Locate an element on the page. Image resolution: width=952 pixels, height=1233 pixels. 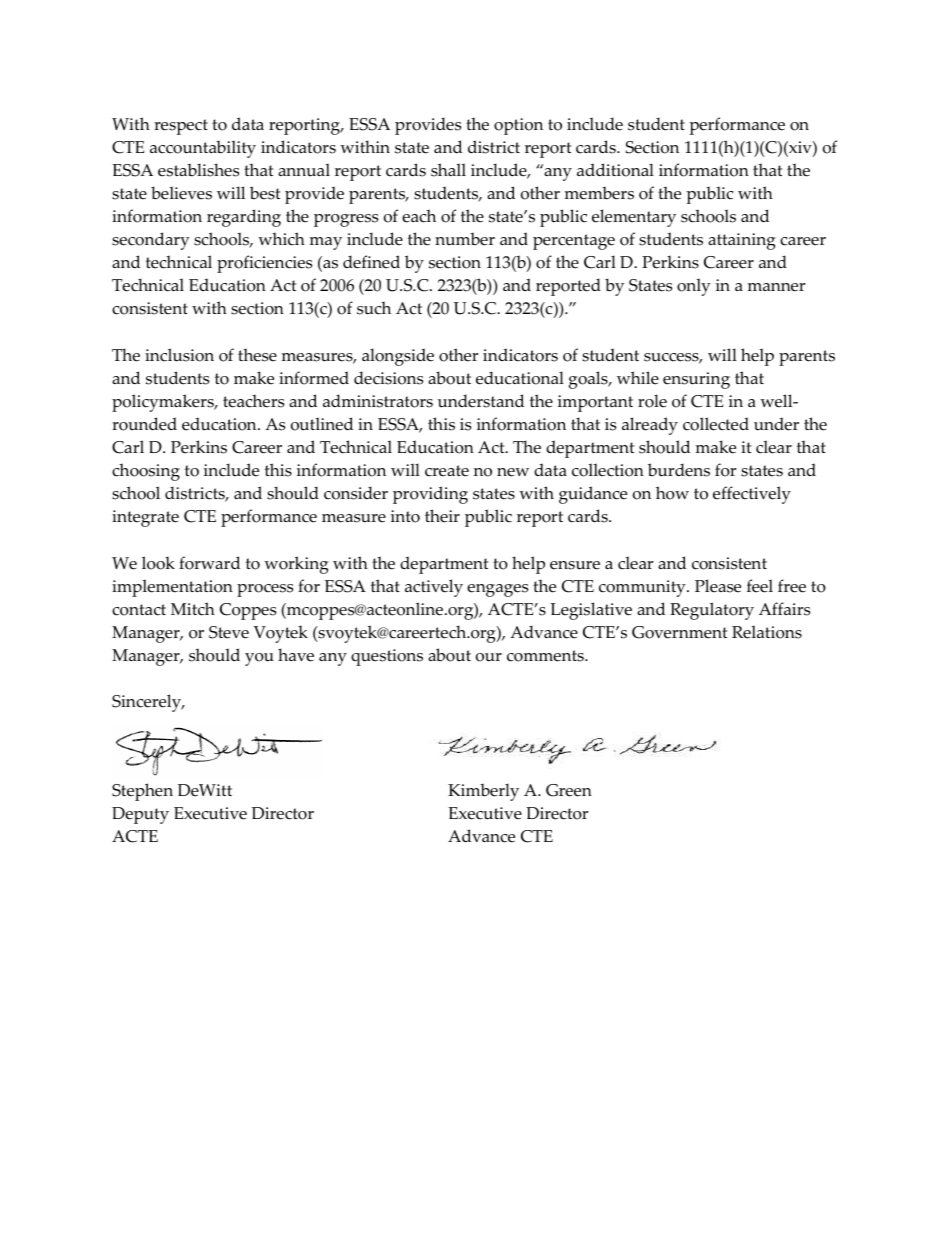
burdens is located at coordinates (679, 470).
